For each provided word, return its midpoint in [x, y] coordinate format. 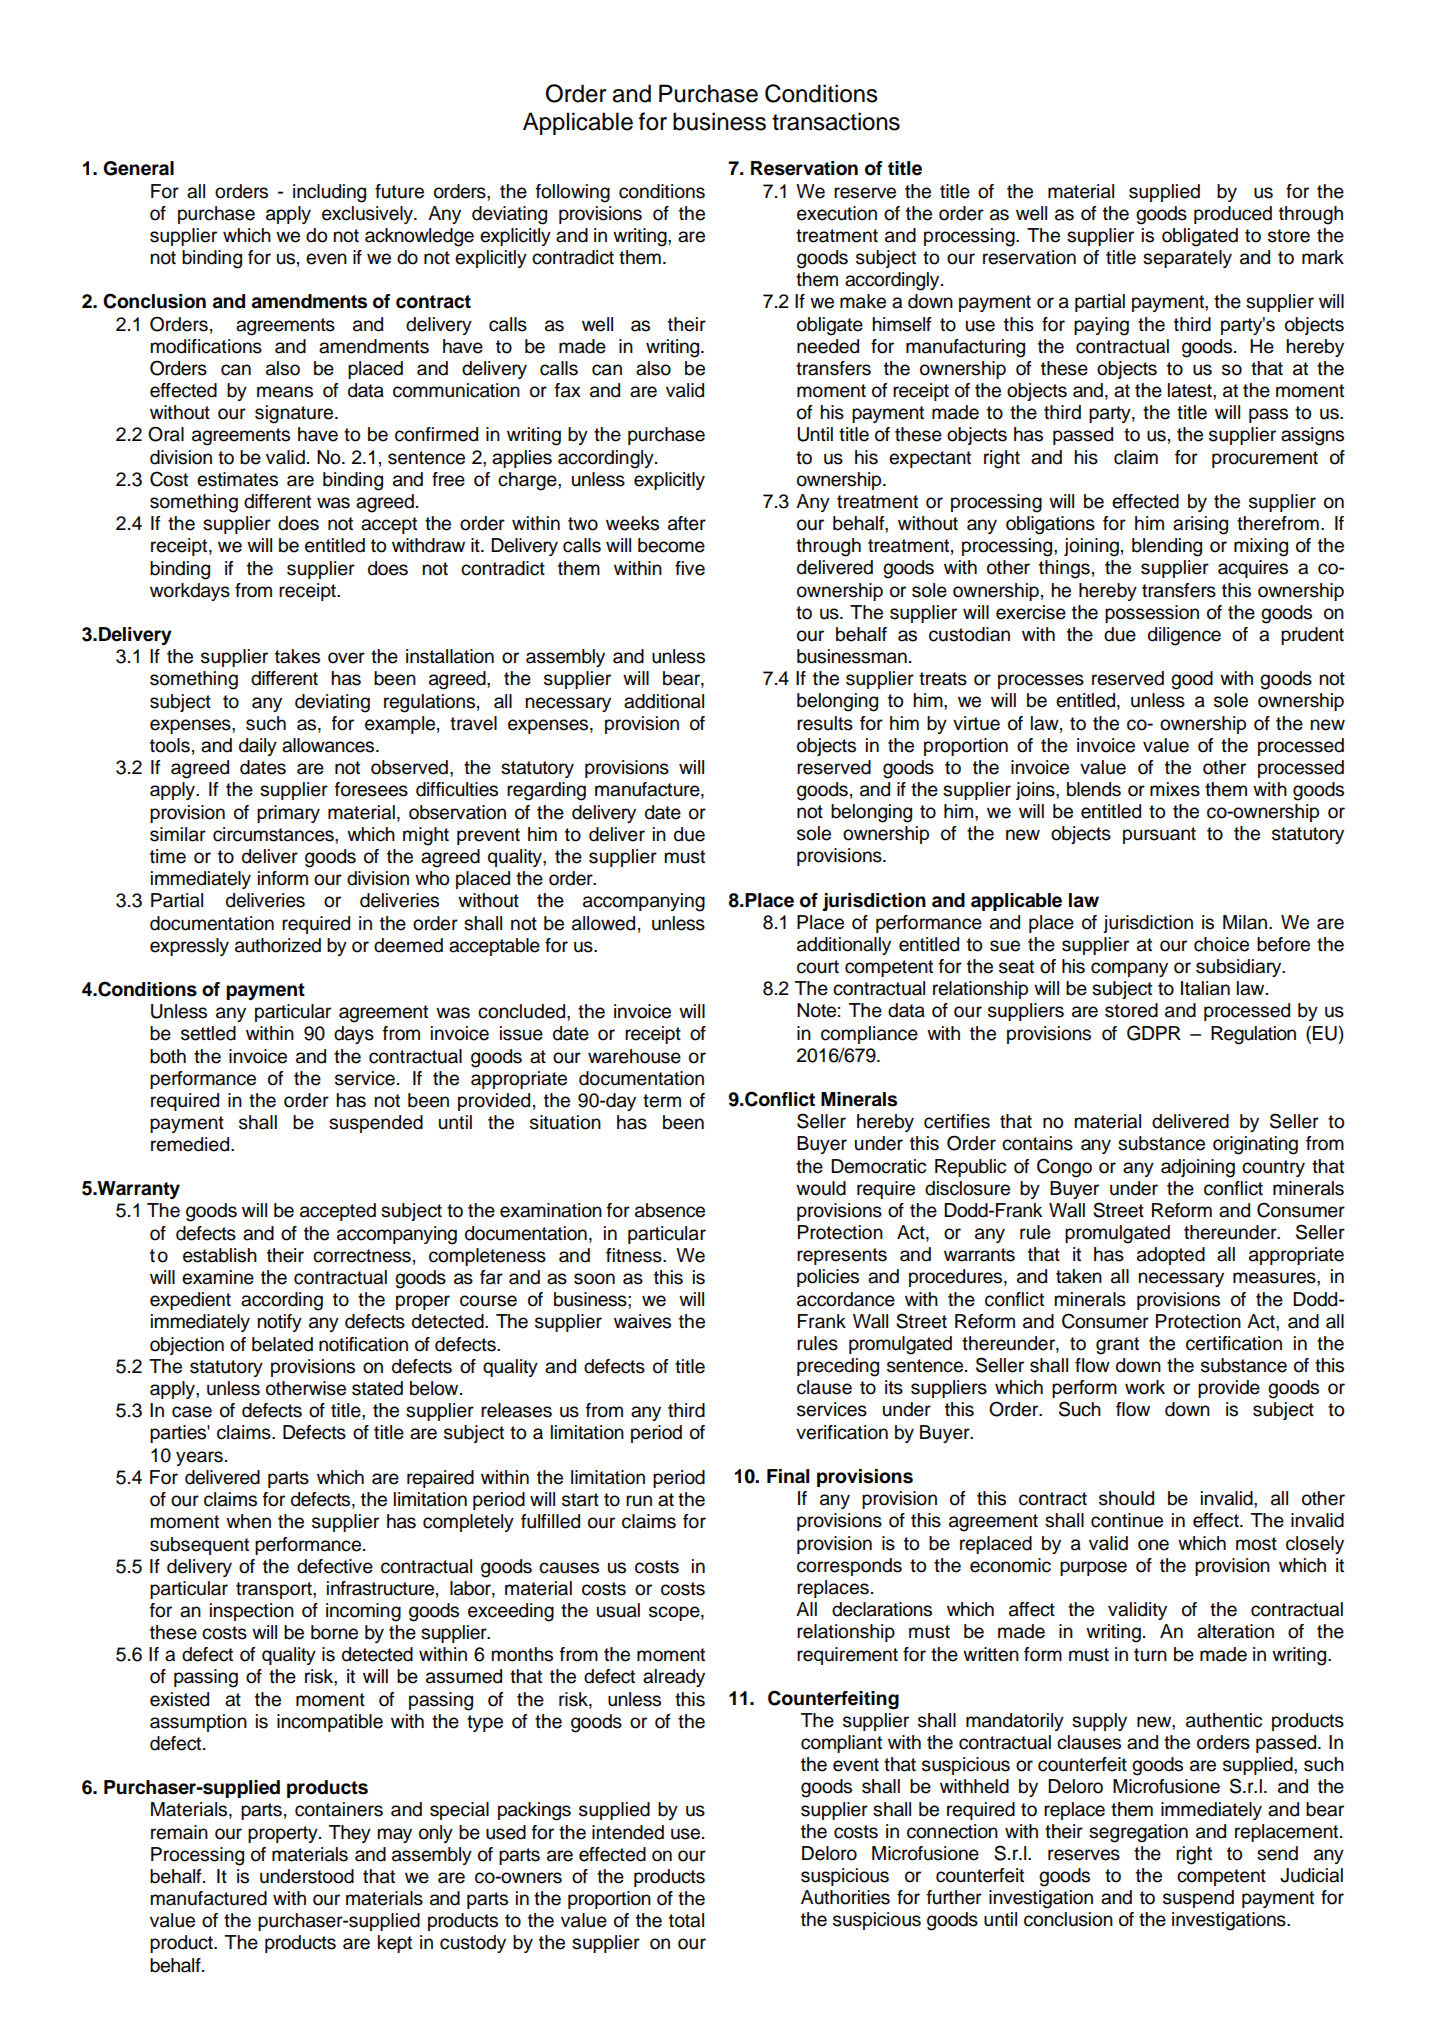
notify [279, 1323]
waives [642, 1321]
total [686, 1920]
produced [1233, 215]
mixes [1175, 789]
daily [258, 747]
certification [1234, 1343]
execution [837, 213]
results [825, 723]
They [350, 1834]
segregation [1138, 1833]
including [329, 193]
